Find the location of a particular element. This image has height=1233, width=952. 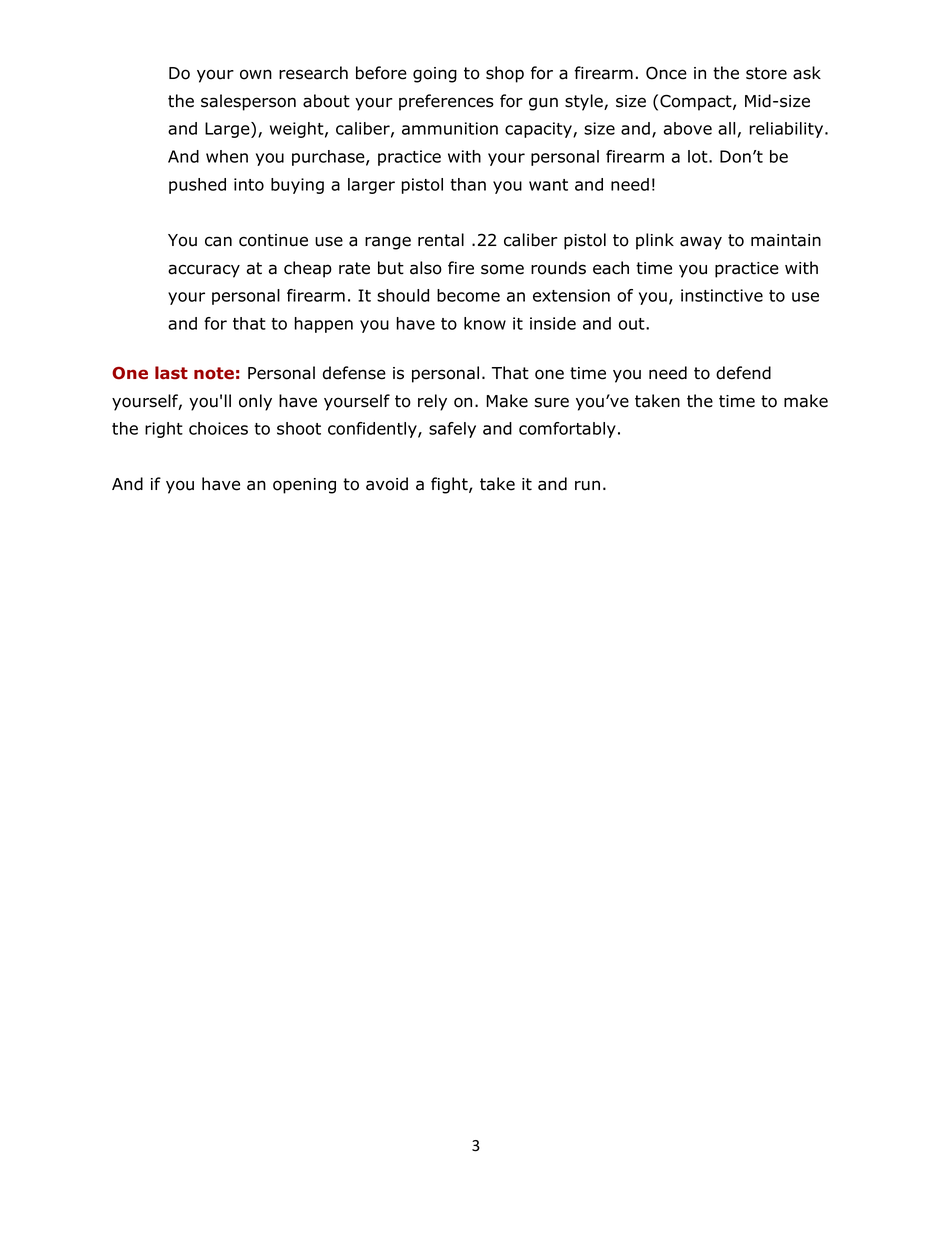

can is located at coordinates (218, 241).
